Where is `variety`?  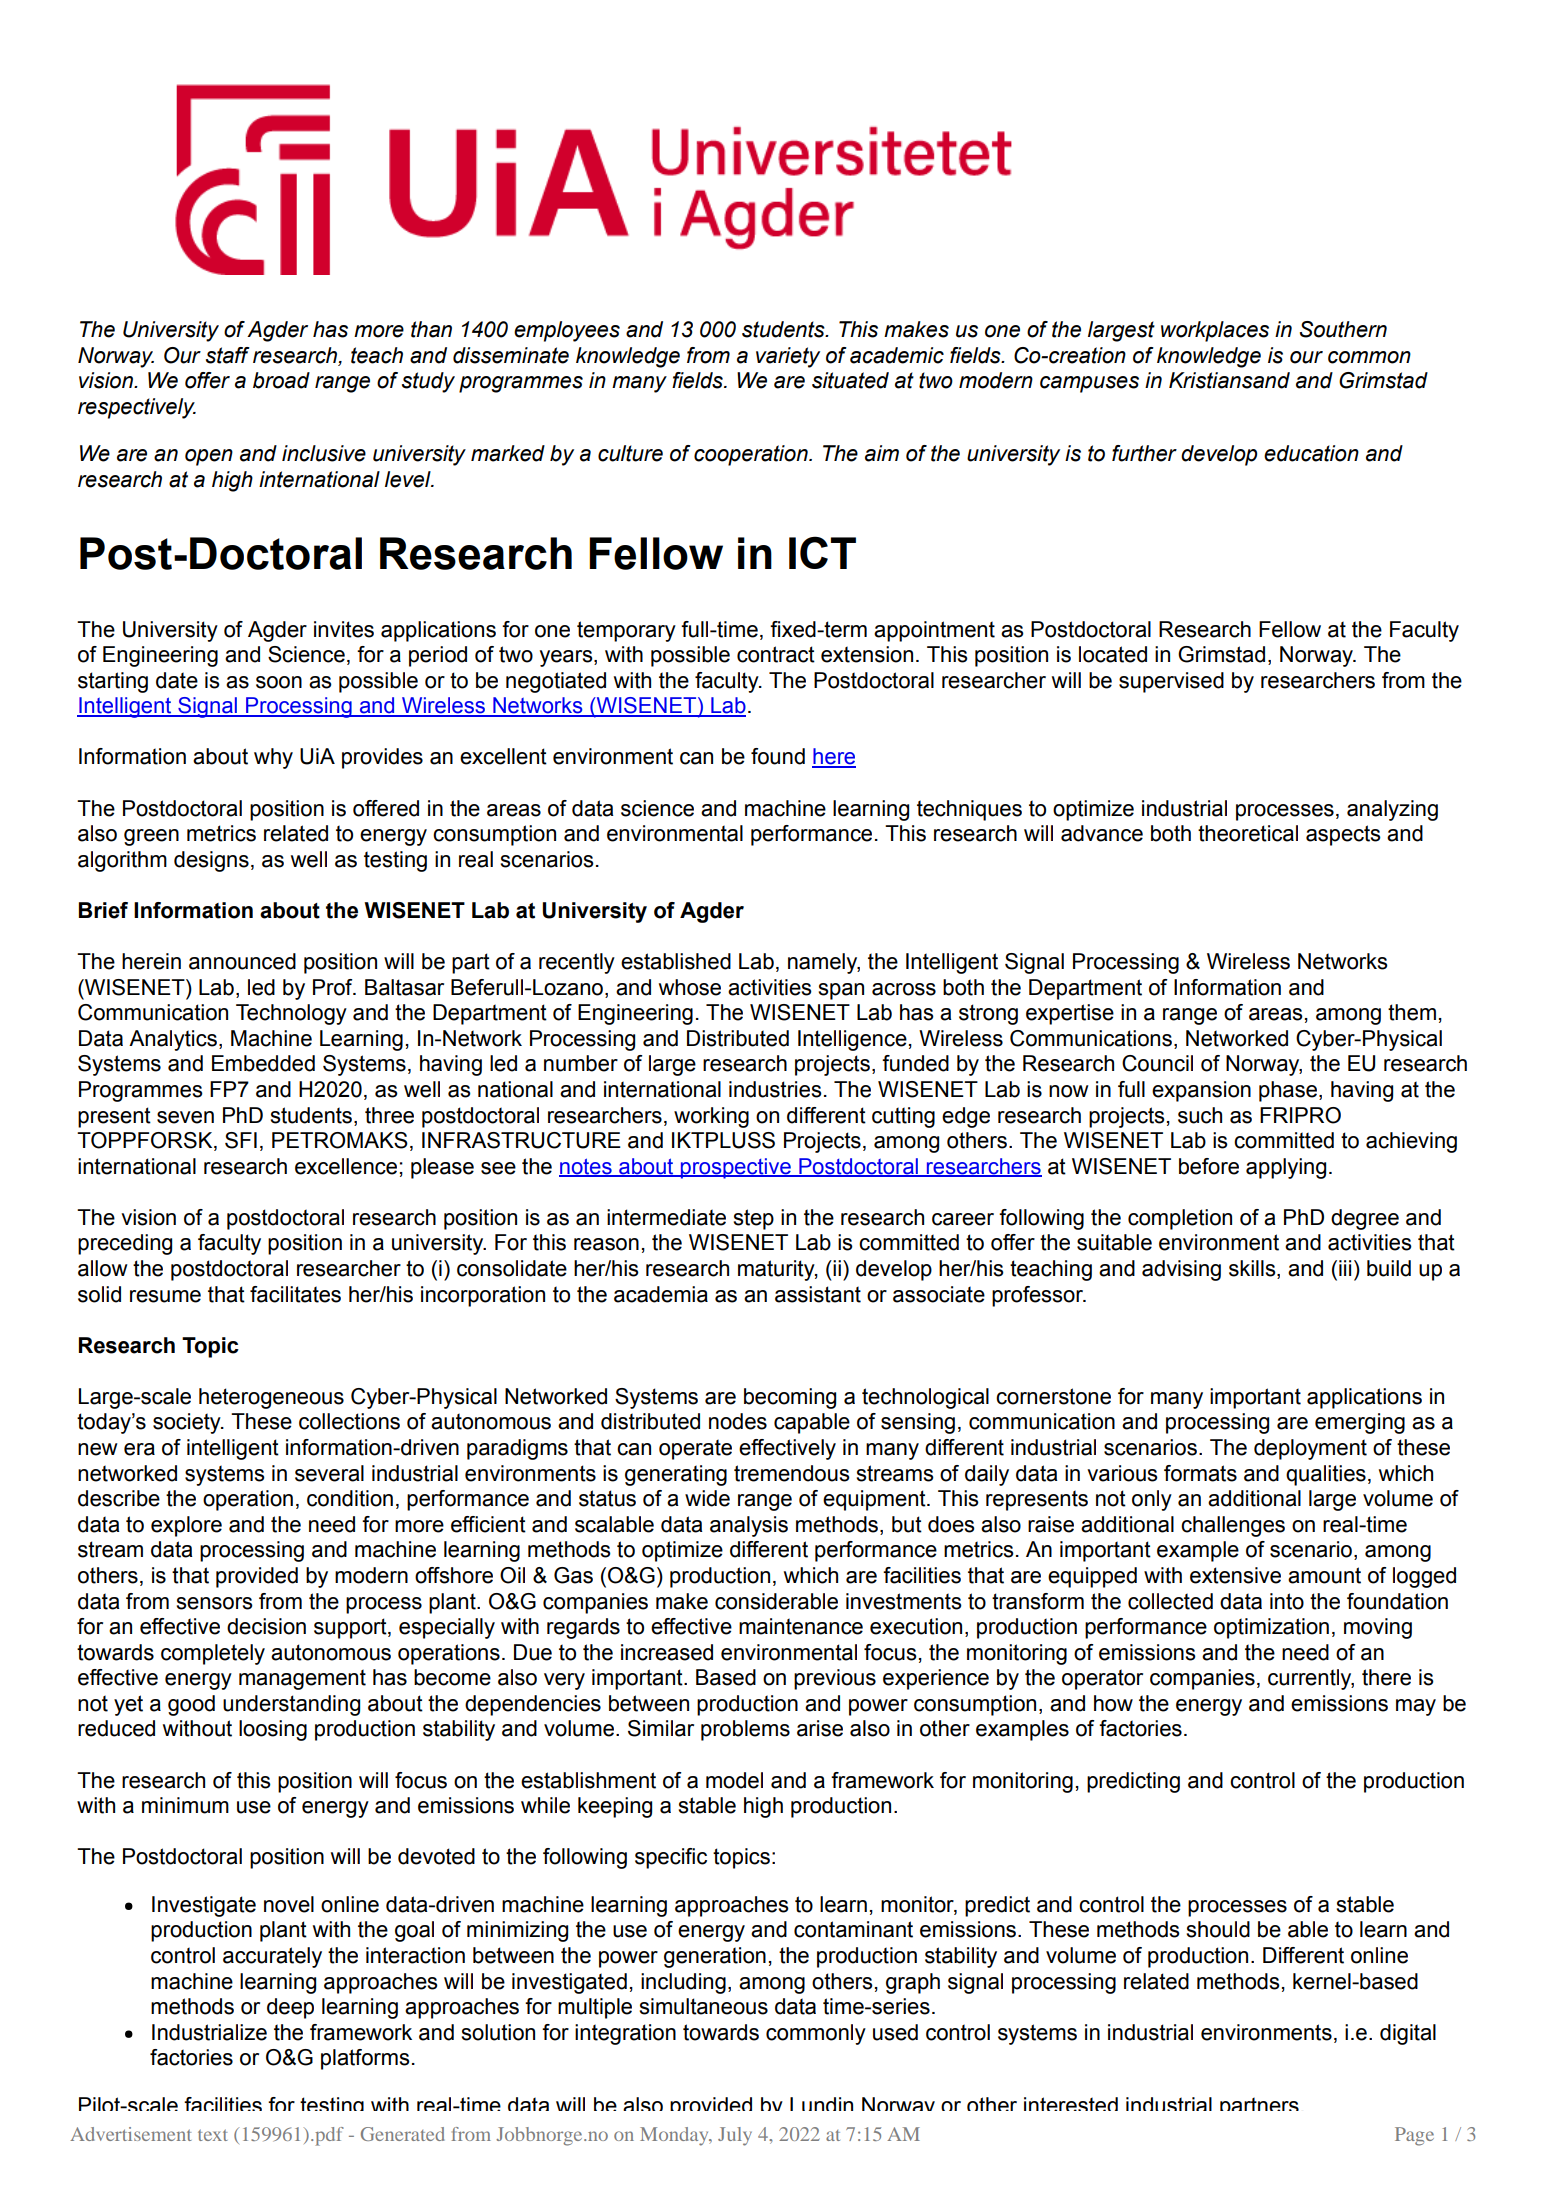
variety is located at coordinates (788, 357).
